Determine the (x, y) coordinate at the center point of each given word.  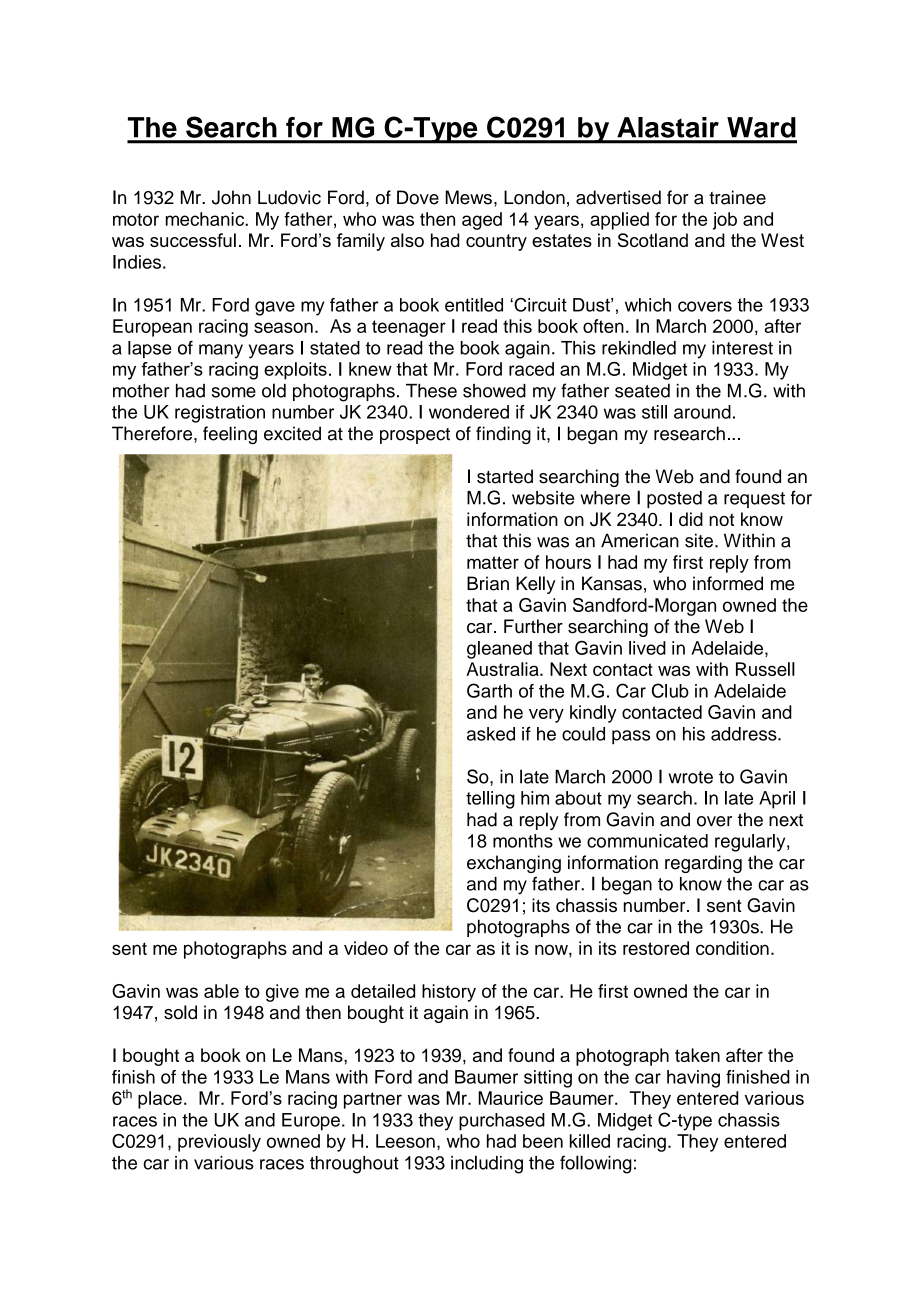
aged (482, 221)
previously (219, 1143)
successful (193, 240)
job (725, 221)
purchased (502, 1122)
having (693, 1079)
